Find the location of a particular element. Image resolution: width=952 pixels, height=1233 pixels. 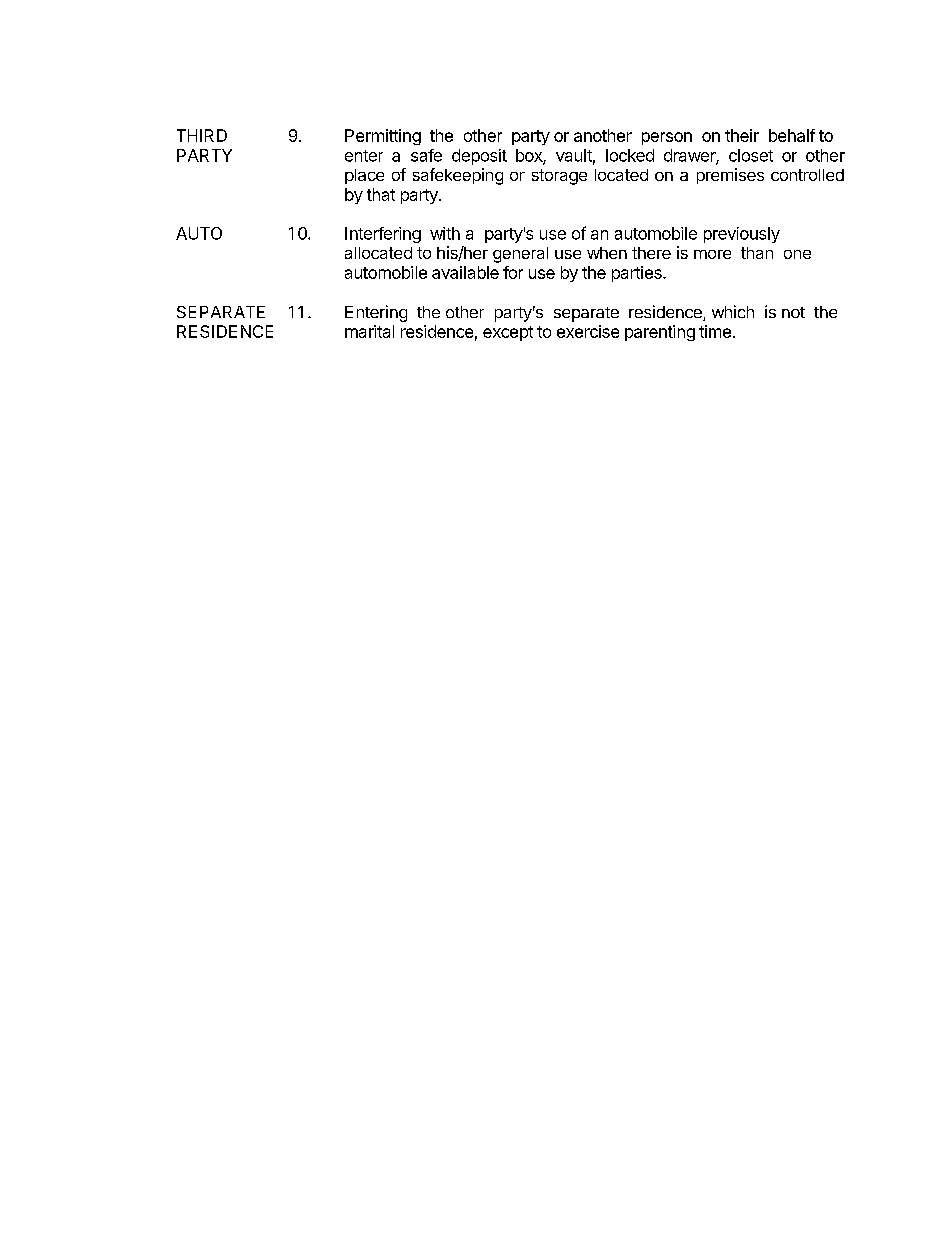

storage is located at coordinates (559, 177).
